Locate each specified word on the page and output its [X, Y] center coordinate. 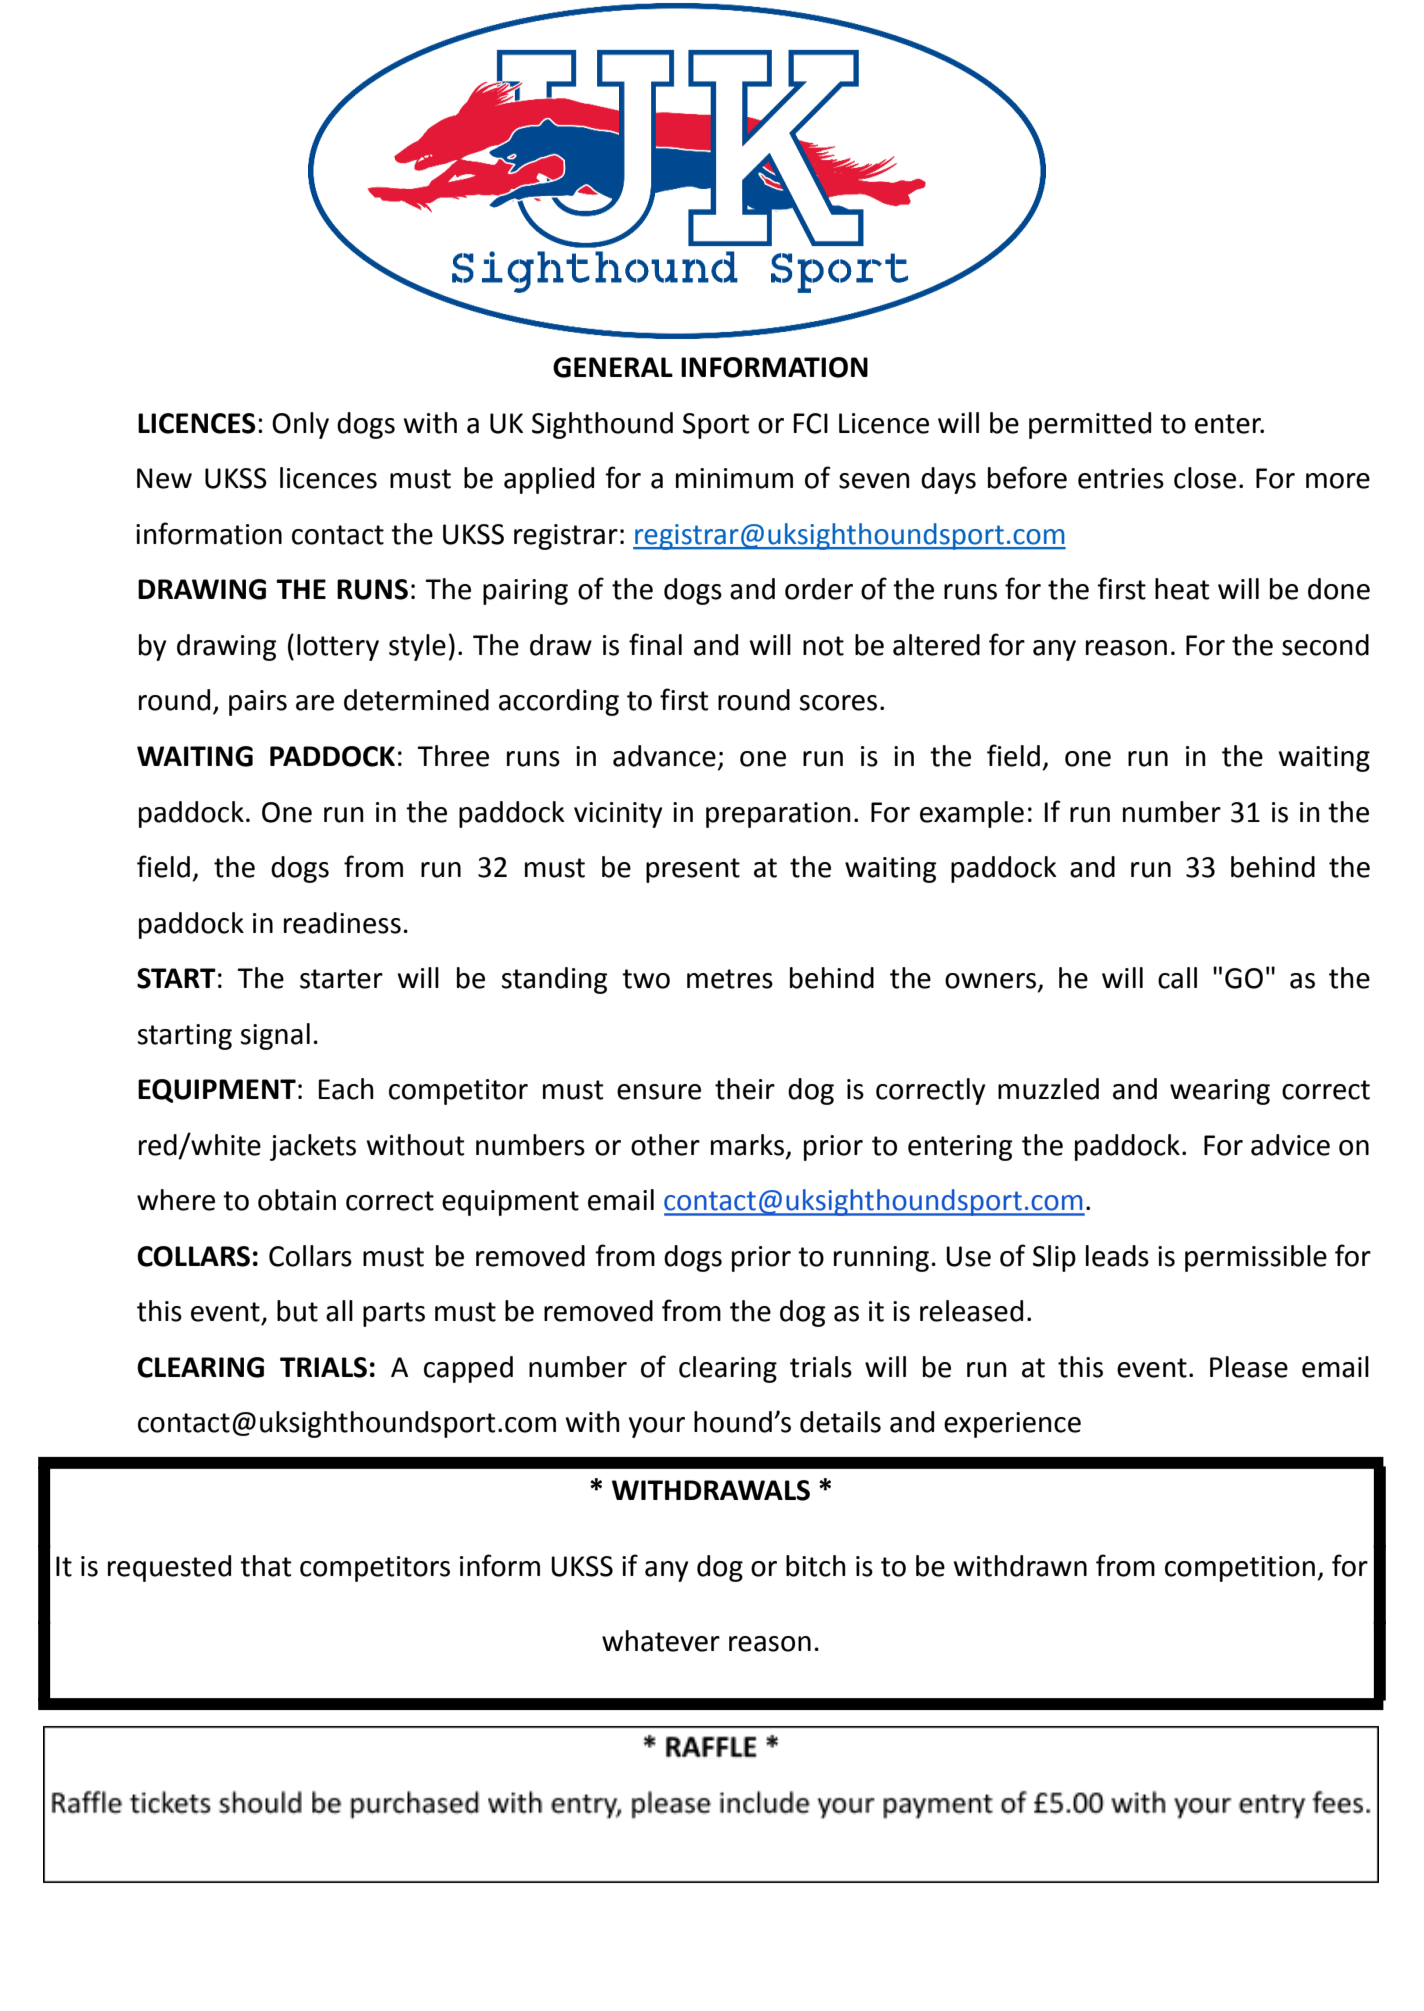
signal [275, 1036]
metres [730, 979]
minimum [734, 478]
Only [300, 425]
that [265, 1566]
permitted [1090, 425]
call [1177, 978]
